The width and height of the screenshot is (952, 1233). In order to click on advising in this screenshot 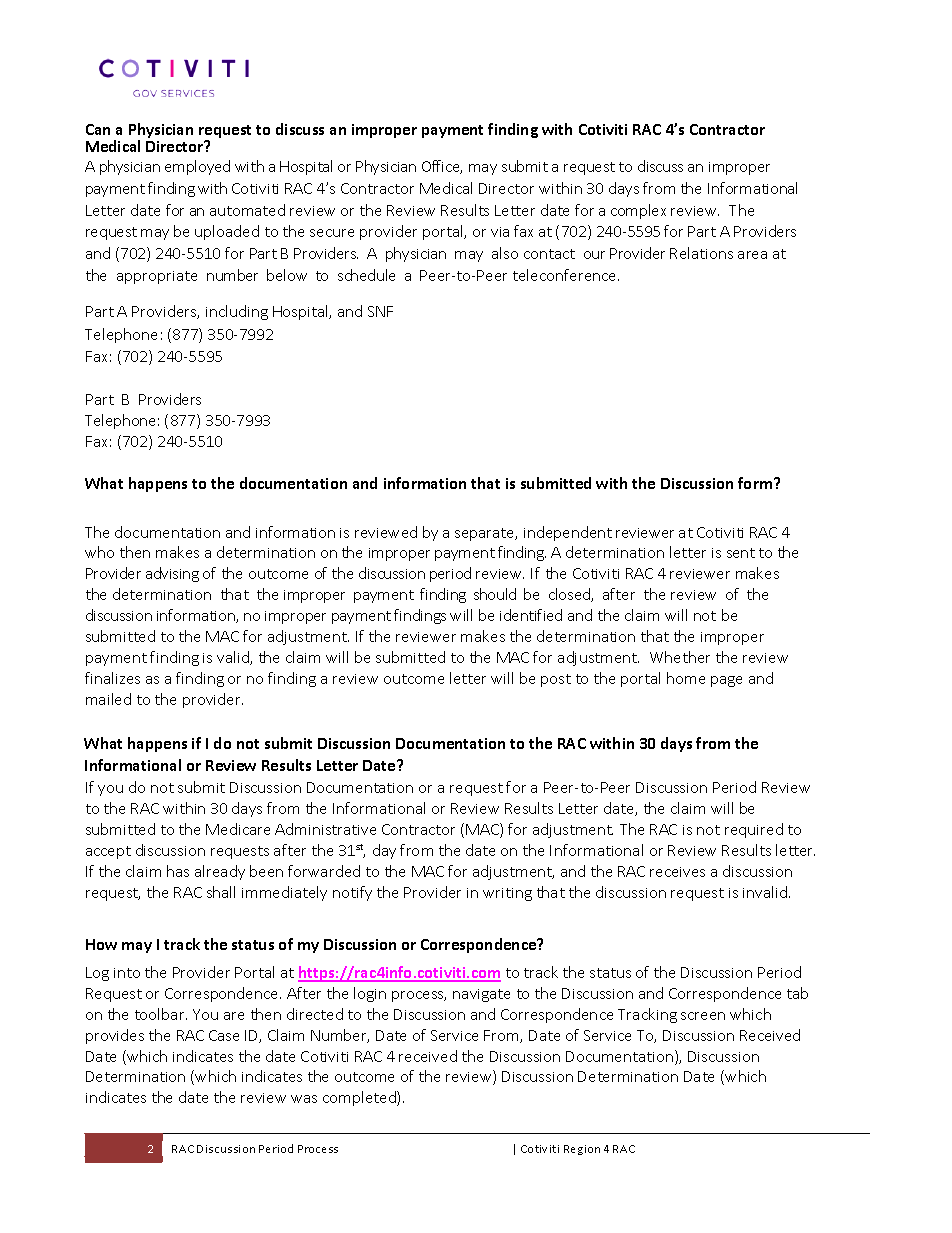, I will do `click(172, 574)`.
